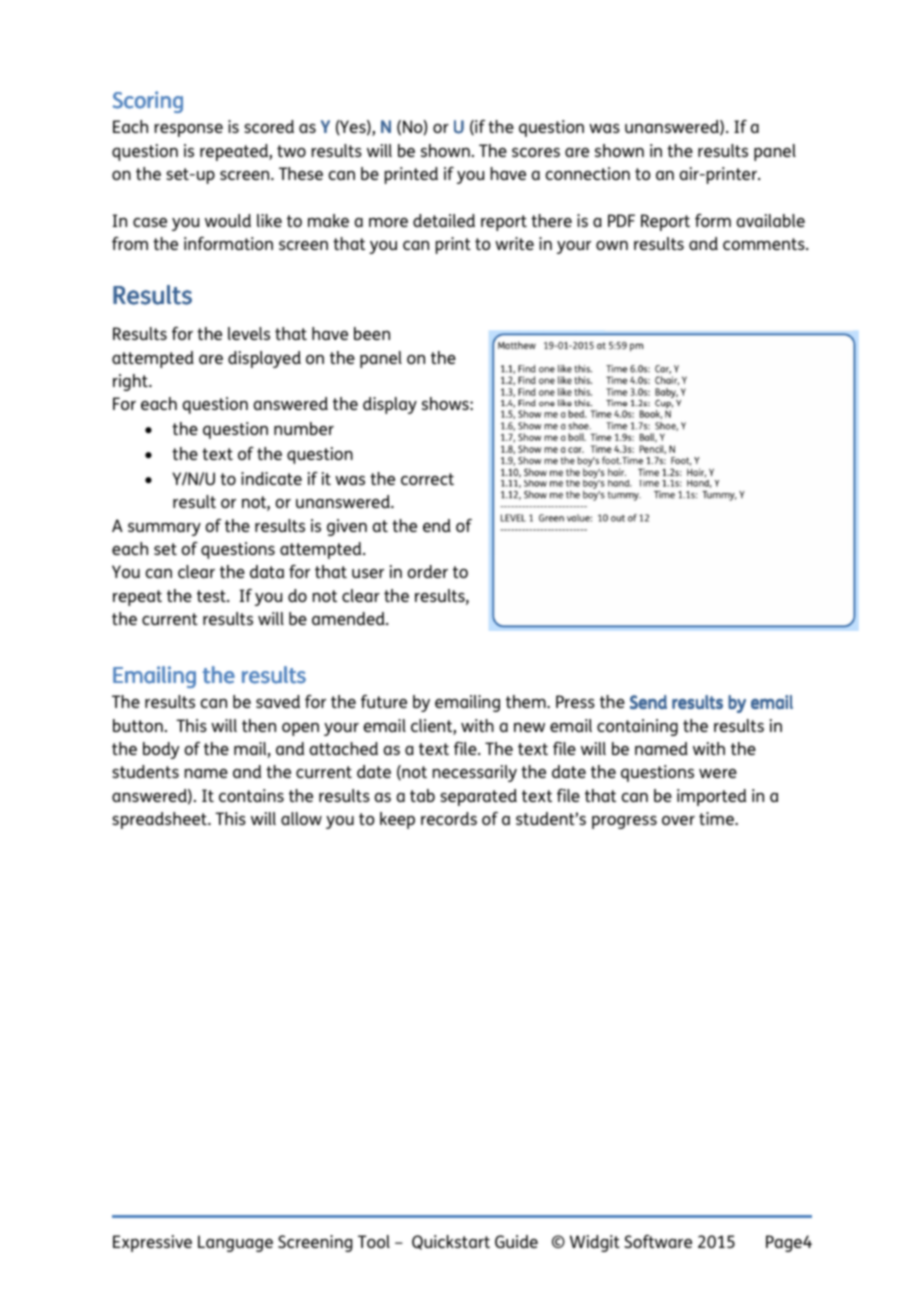 The width and height of the image is (924, 1308). What do you see at coordinates (451, 1242) in the image?
I see `Quickstart` at bounding box center [451, 1242].
